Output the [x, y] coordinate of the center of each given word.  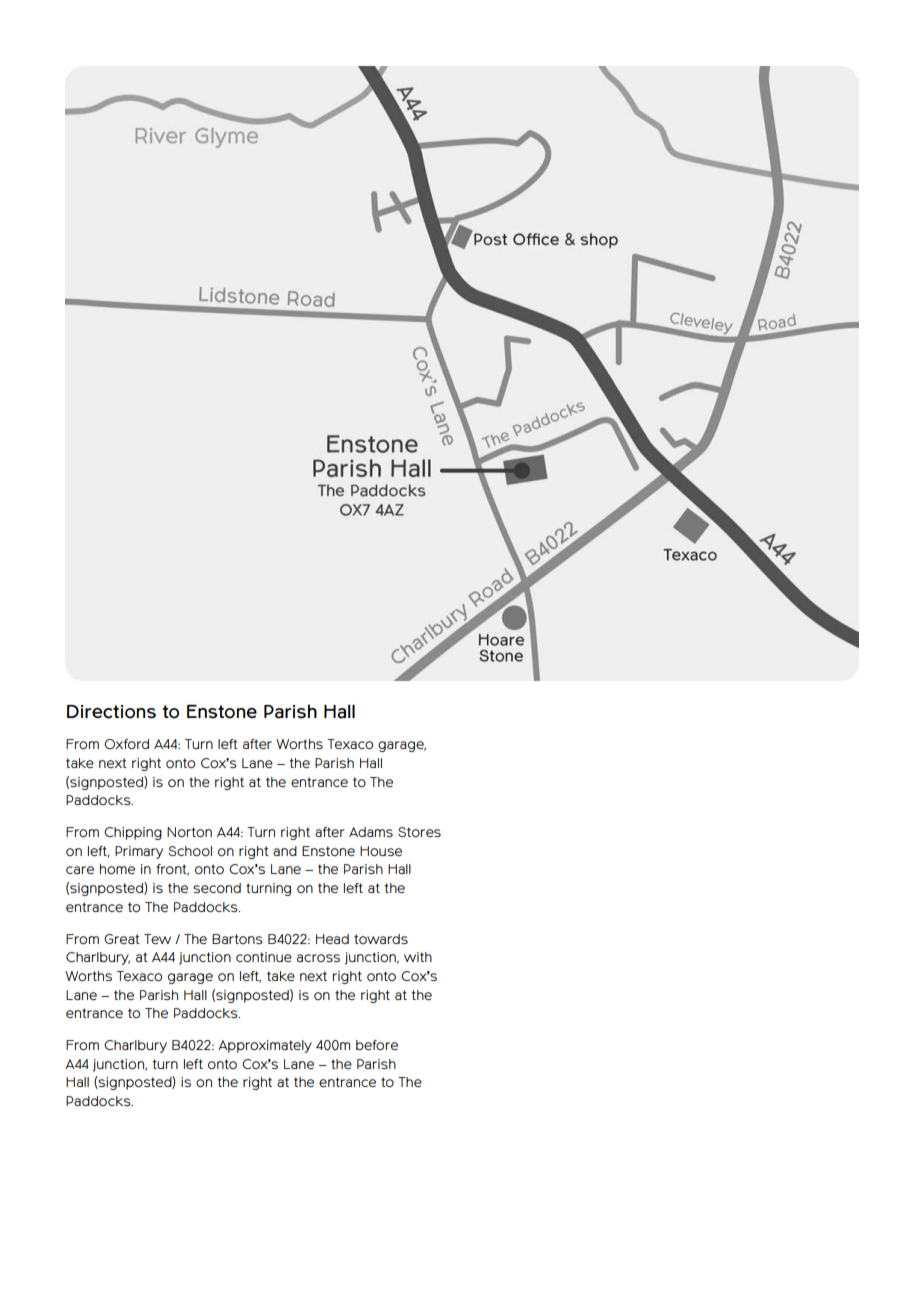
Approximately [265, 1046]
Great [122, 939]
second [217, 888]
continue [264, 957]
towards [381, 939]
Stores [419, 832]
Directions [111, 712]
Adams [371, 832]
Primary [139, 852]
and [285, 851]
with [418, 957]
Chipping [133, 833]
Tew [157, 939]
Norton [189, 832]
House [381, 851]
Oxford [126, 744]
